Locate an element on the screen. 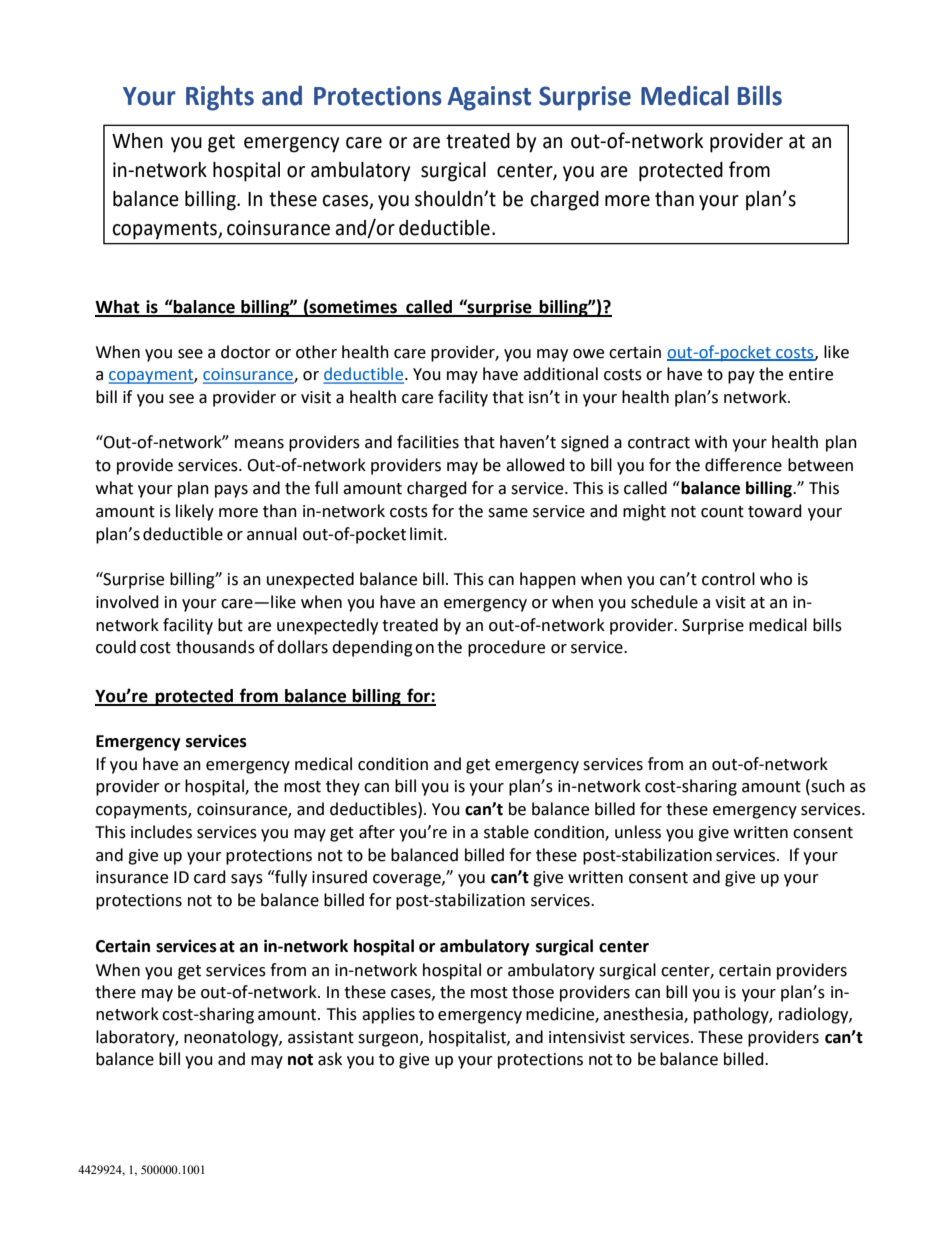 Image resolution: width=952 pixels, height=1233 pixels. control is located at coordinates (728, 579).
